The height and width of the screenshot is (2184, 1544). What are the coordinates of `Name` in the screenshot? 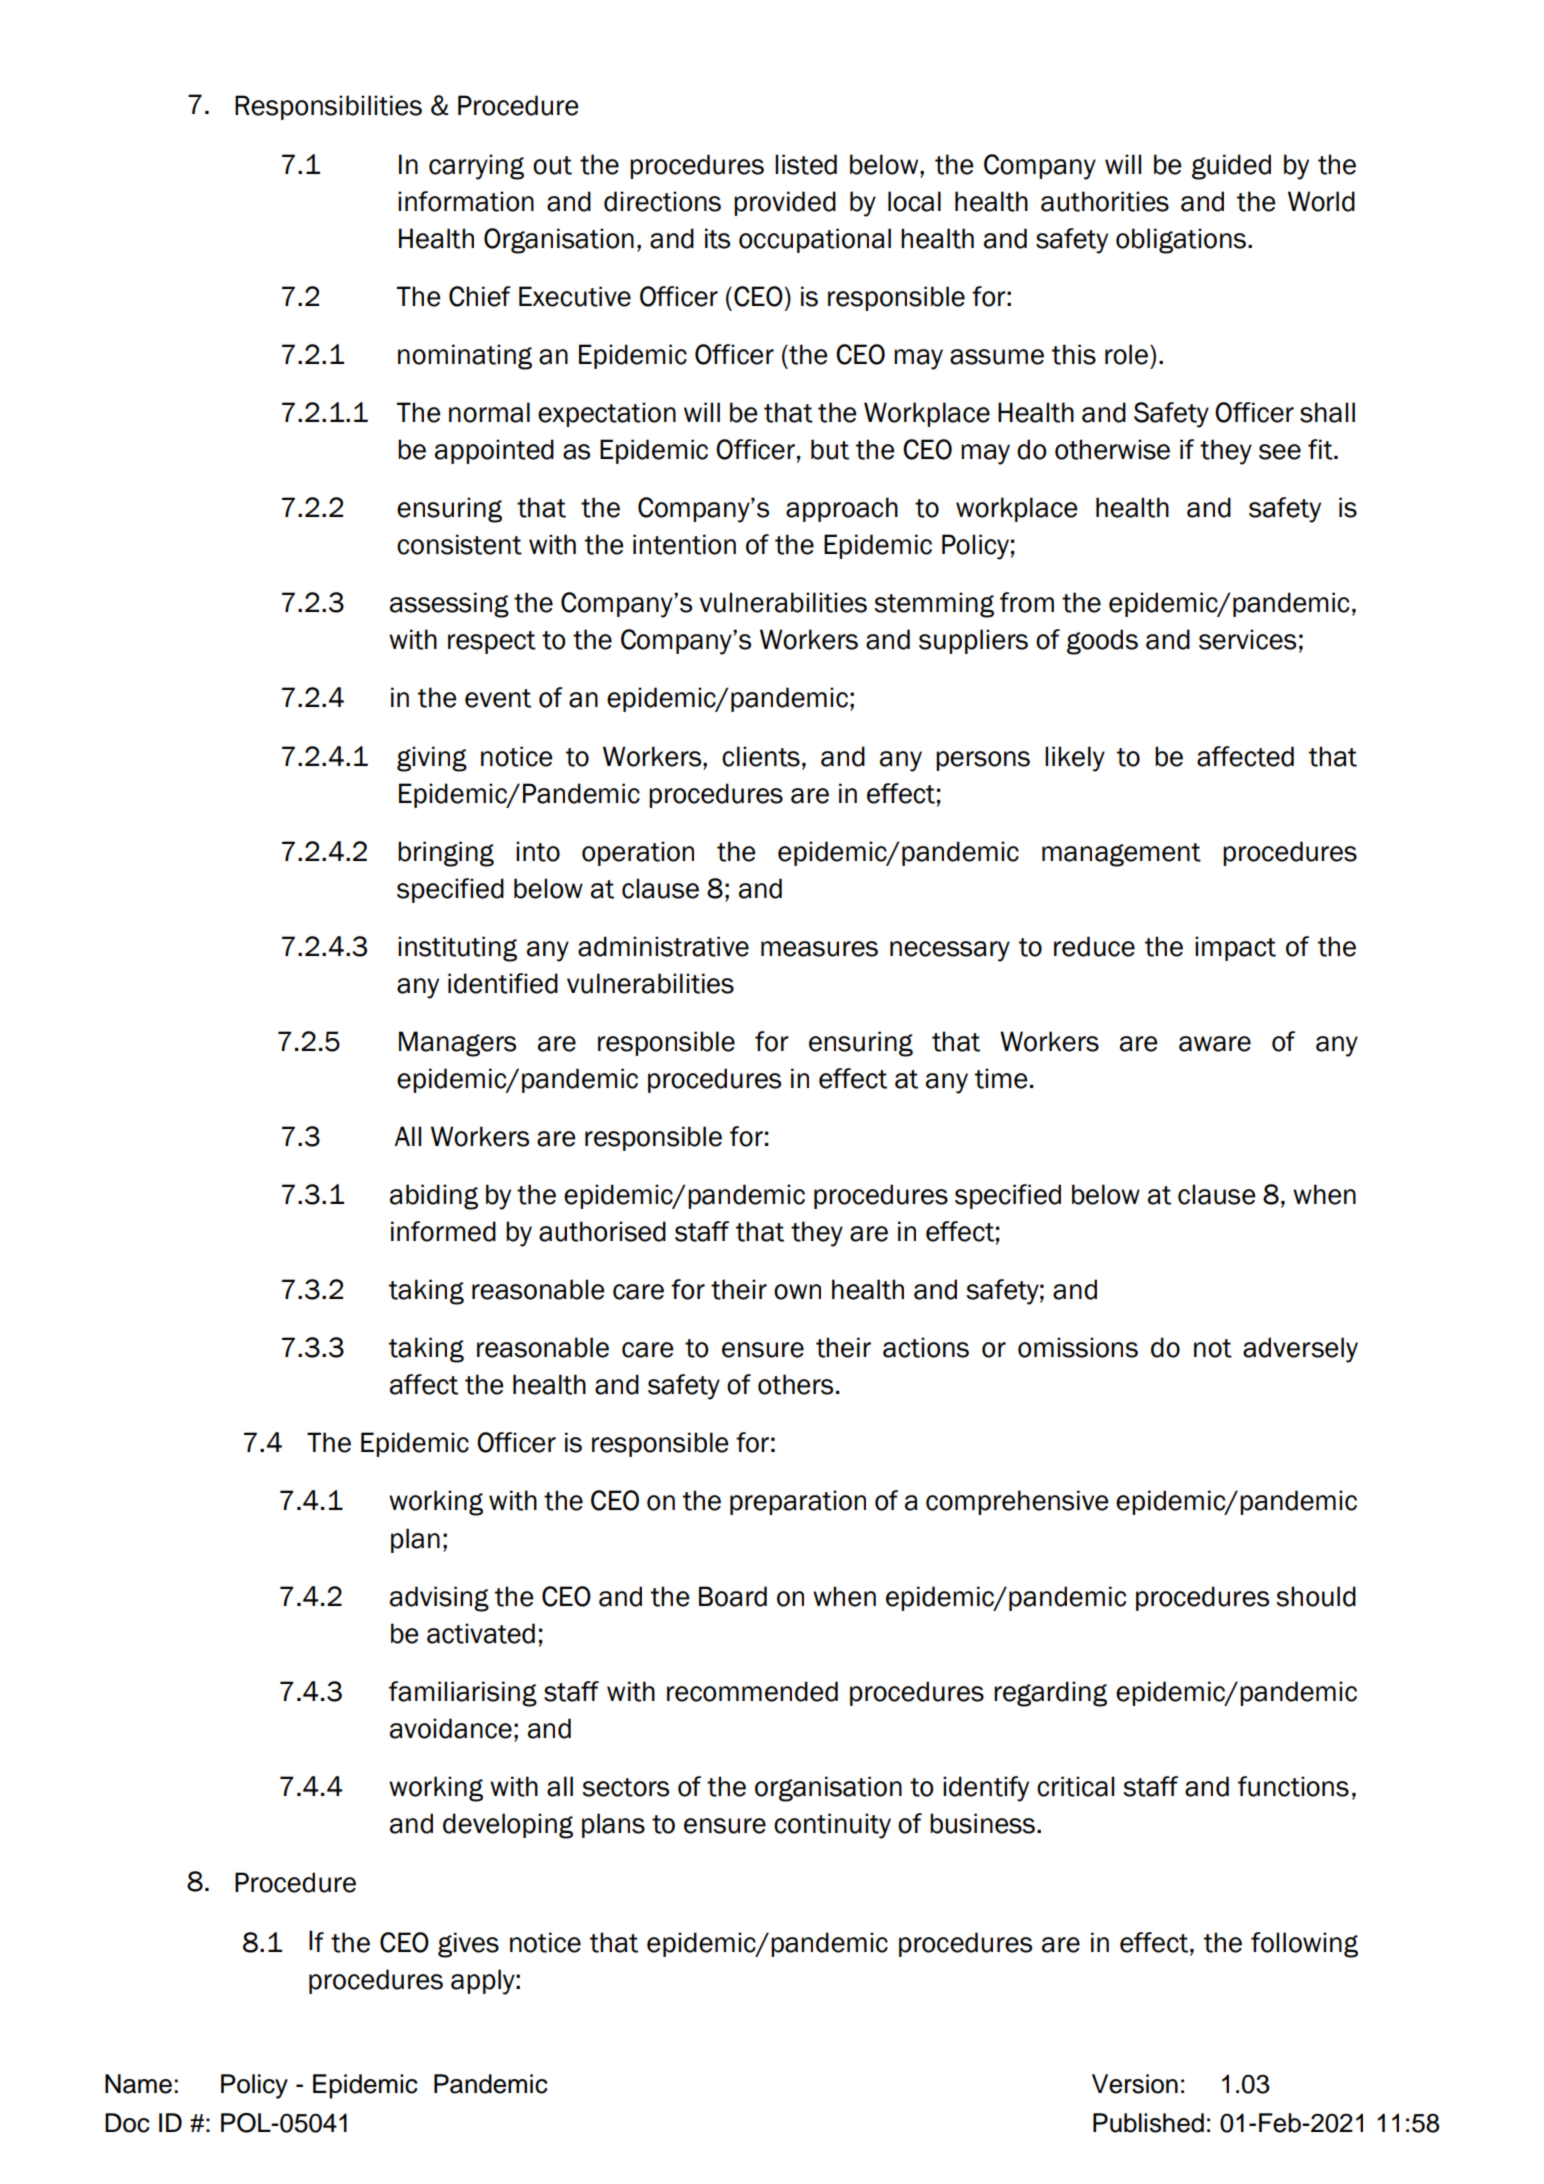 It's located at (138, 2084).
